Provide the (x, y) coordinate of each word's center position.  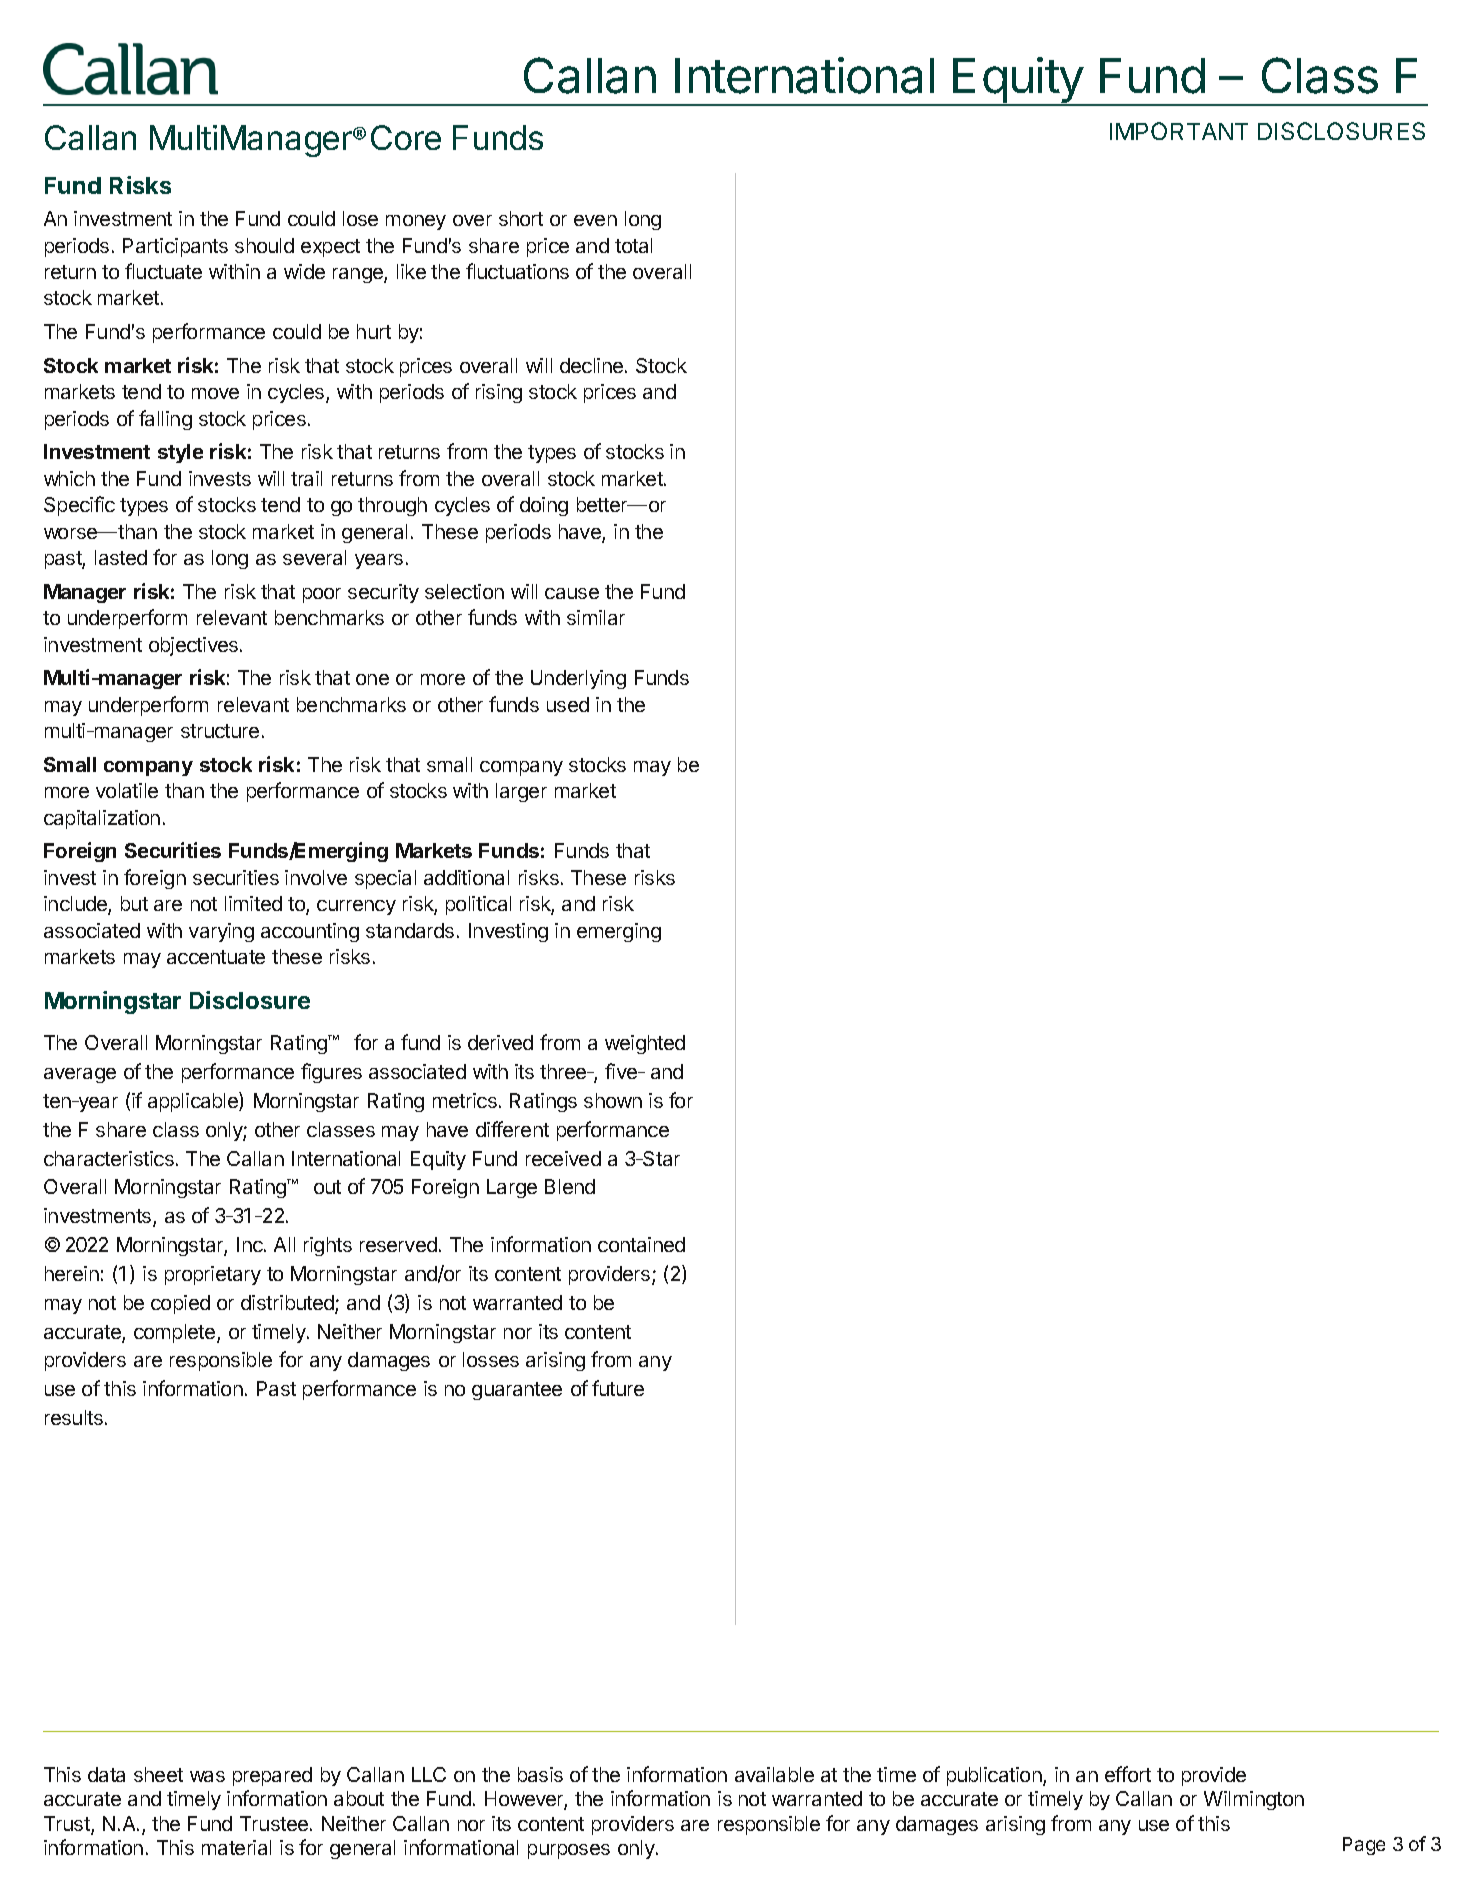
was (207, 1776)
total (633, 245)
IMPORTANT (1179, 131)
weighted (645, 1044)
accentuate (216, 957)
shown (613, 1100)
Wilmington (1254, 1800)
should (264, 245)
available (774, 1774)
